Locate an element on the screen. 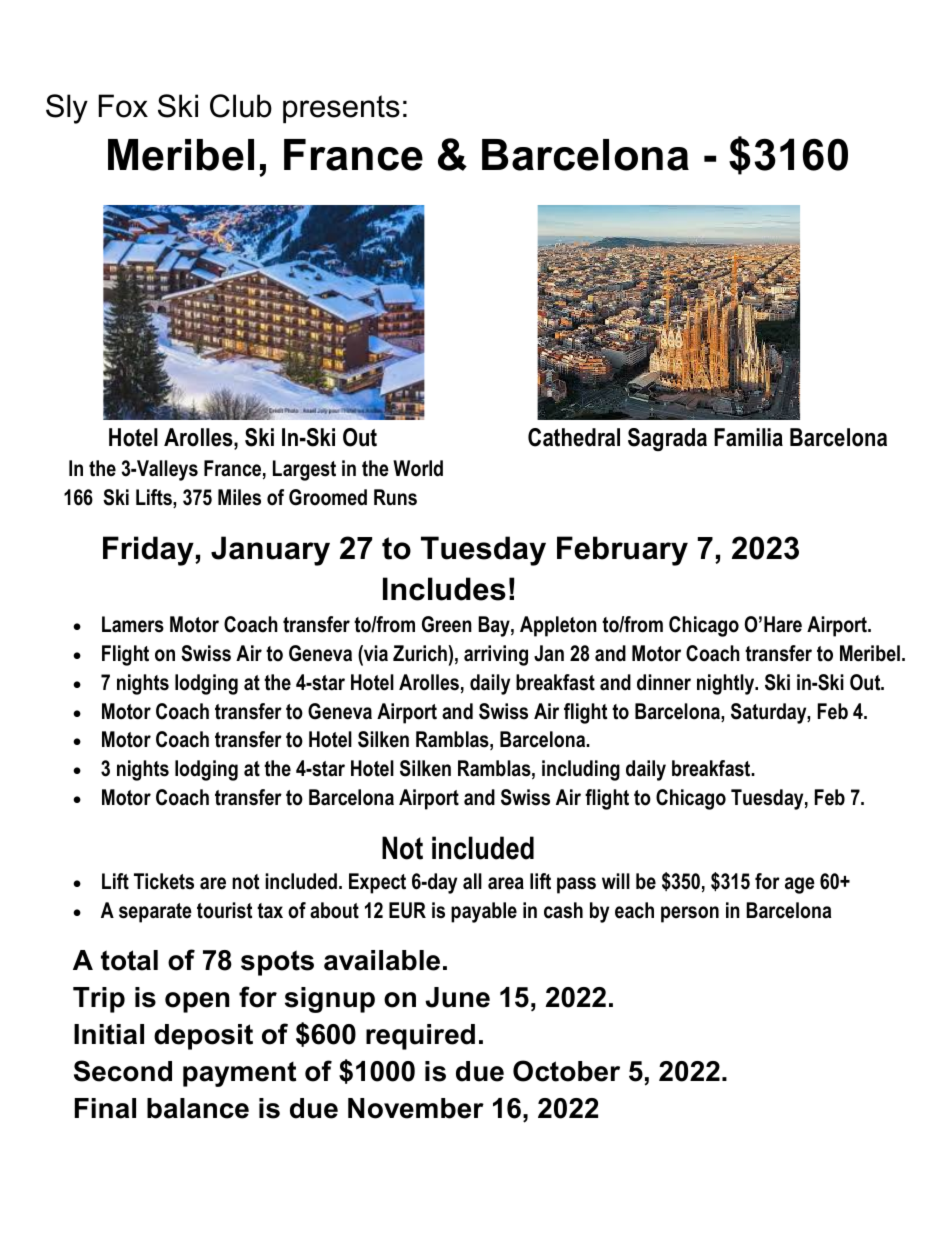  November is located at coordinates (416, 1108).
